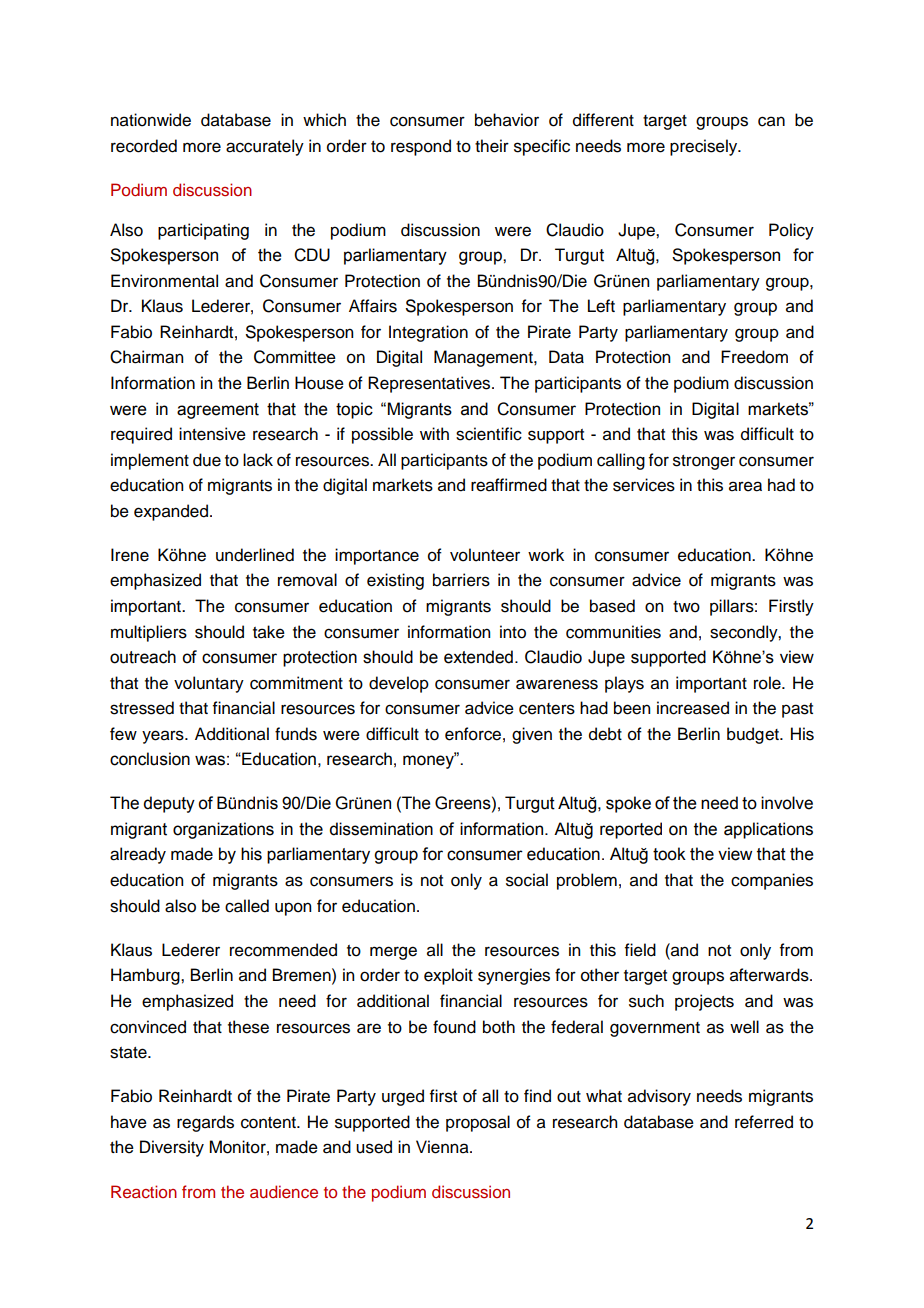 Image resolution: width=924 pixels, height=1308 pixels. What do you see at coordinates (768, 683) in the screenshot?
I see `role` at bounding box center [768, 683].
